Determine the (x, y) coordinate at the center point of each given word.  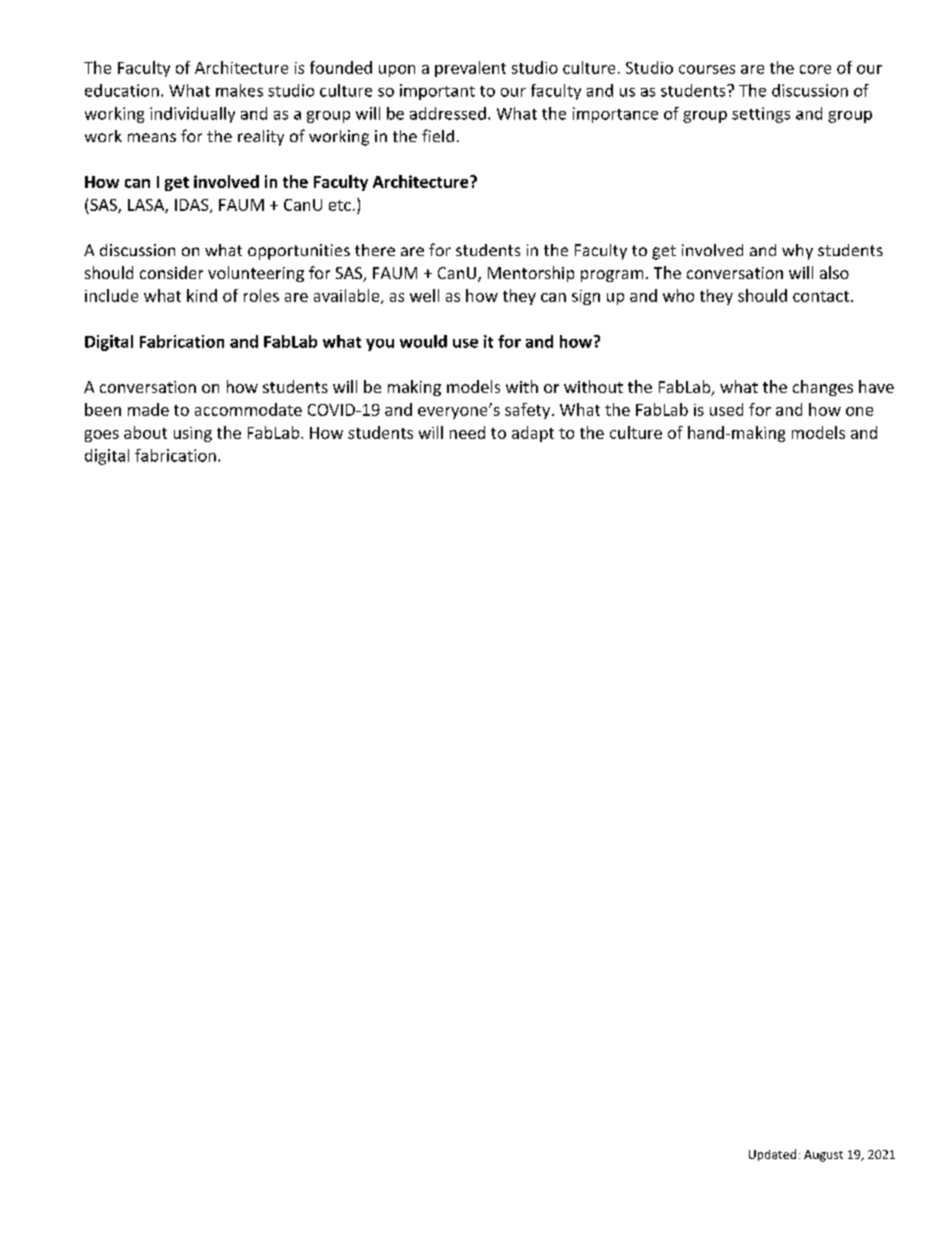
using (193, 434)
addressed (448, 113)
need (467, 432)
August (823, 1156)
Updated (772, 1155)
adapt (533, 434)
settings (761, 115)
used (726, 409)
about (145, 432)
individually (192, 115)
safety (529, 411)
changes (823, 388)
